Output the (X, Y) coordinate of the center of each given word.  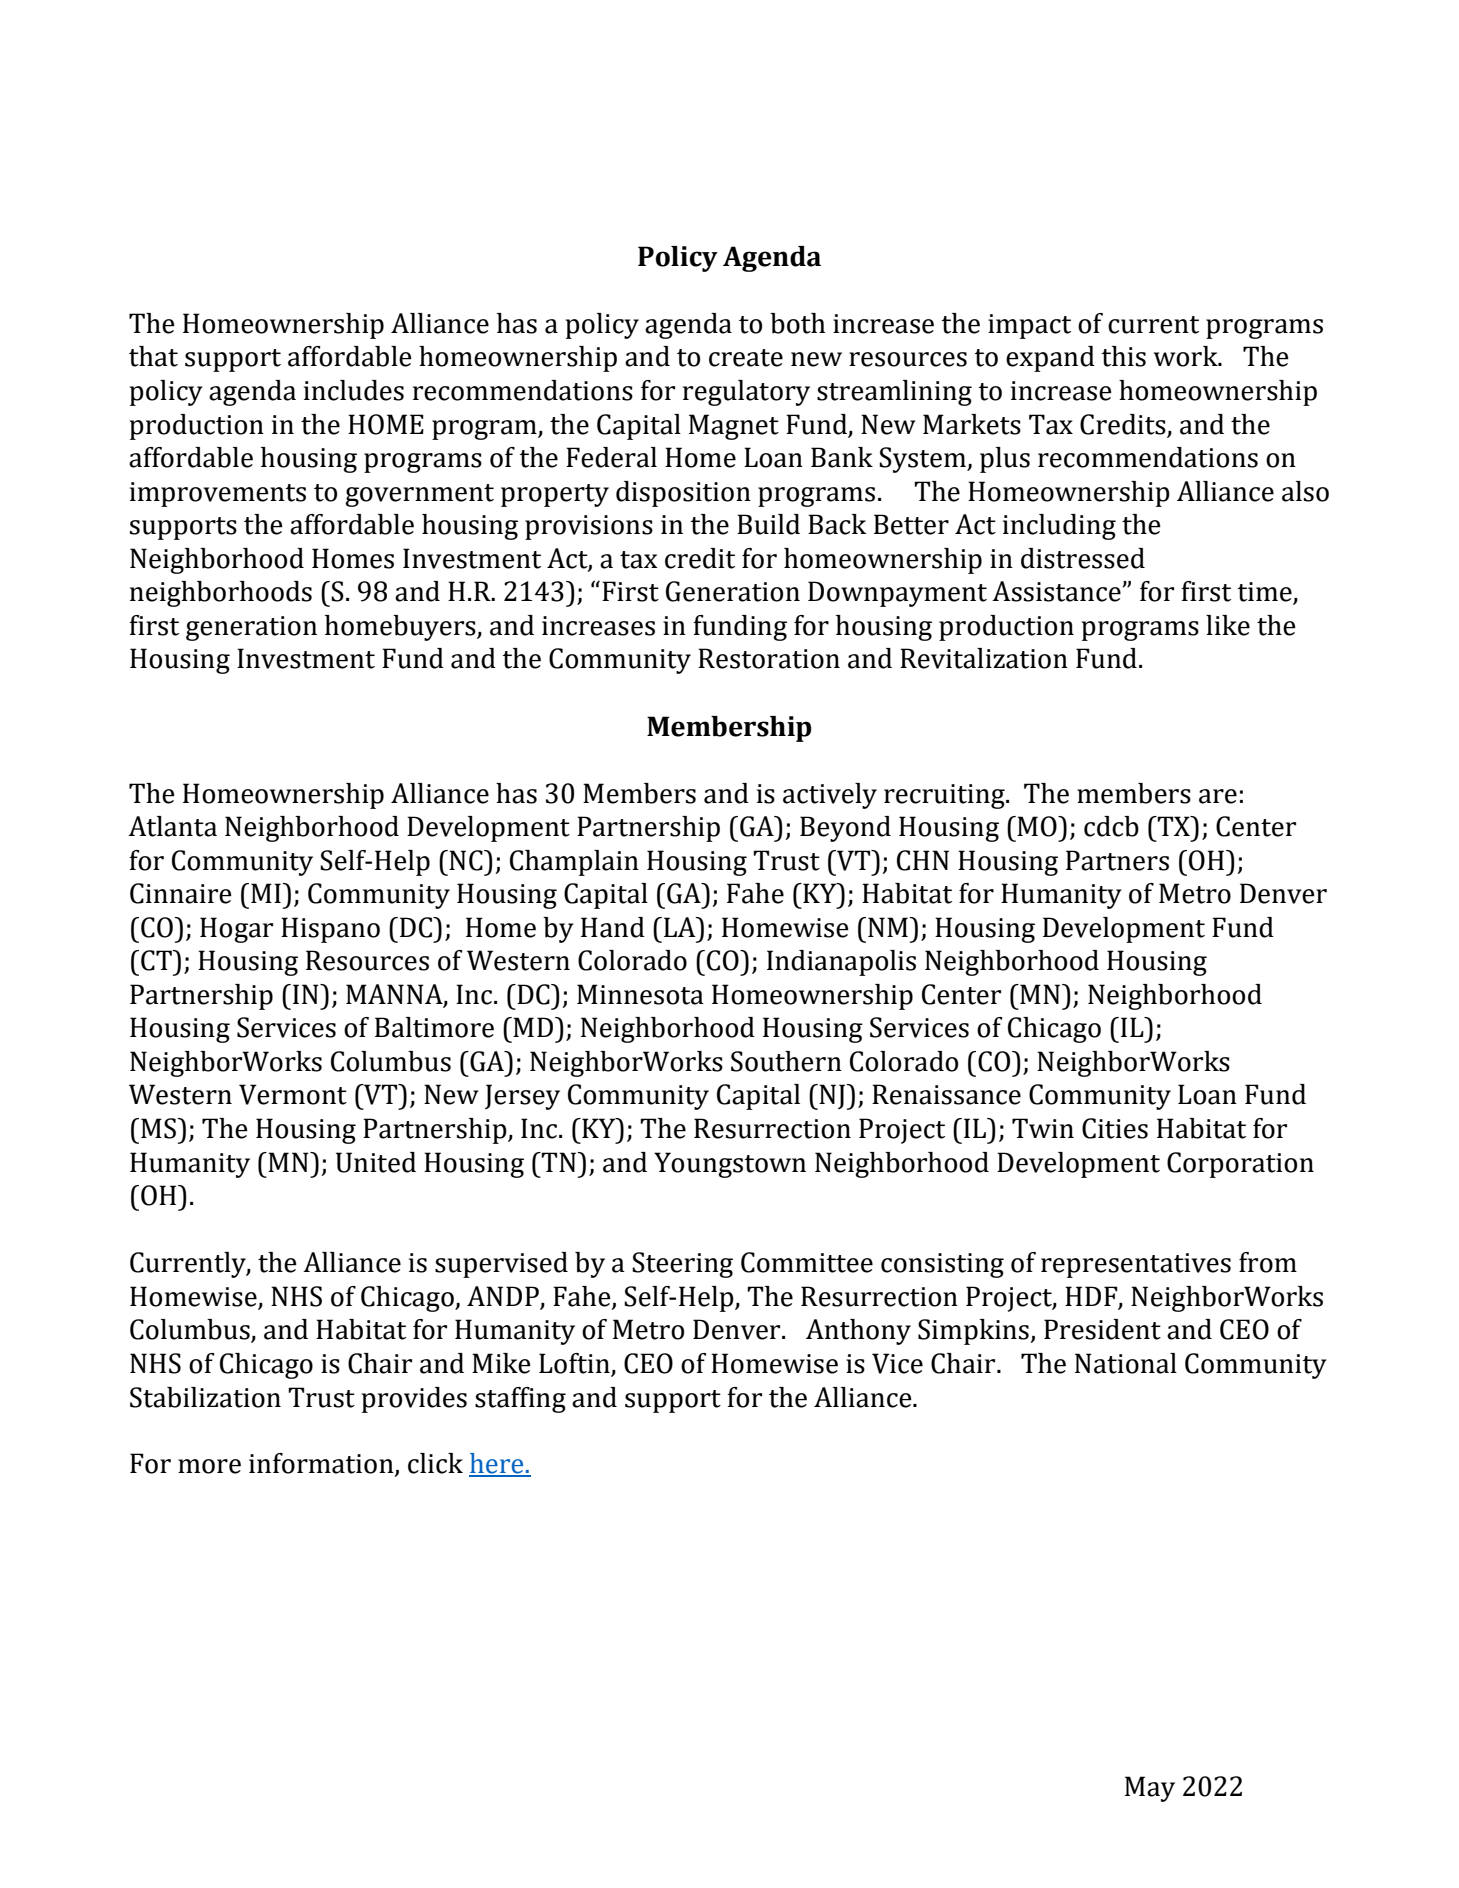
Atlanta (172, 826)
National (1126, 1363)
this (1123, 356)
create (746, 358)
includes (354, 390)
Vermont (293, 1094)
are (1218, 796)
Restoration (769, 658)
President (1102, 1329)
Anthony (858, 1332)
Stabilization (205, 1397)
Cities (1115, 1128)
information (322, 1464)
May (1150, 1789)
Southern (786, 1061)
